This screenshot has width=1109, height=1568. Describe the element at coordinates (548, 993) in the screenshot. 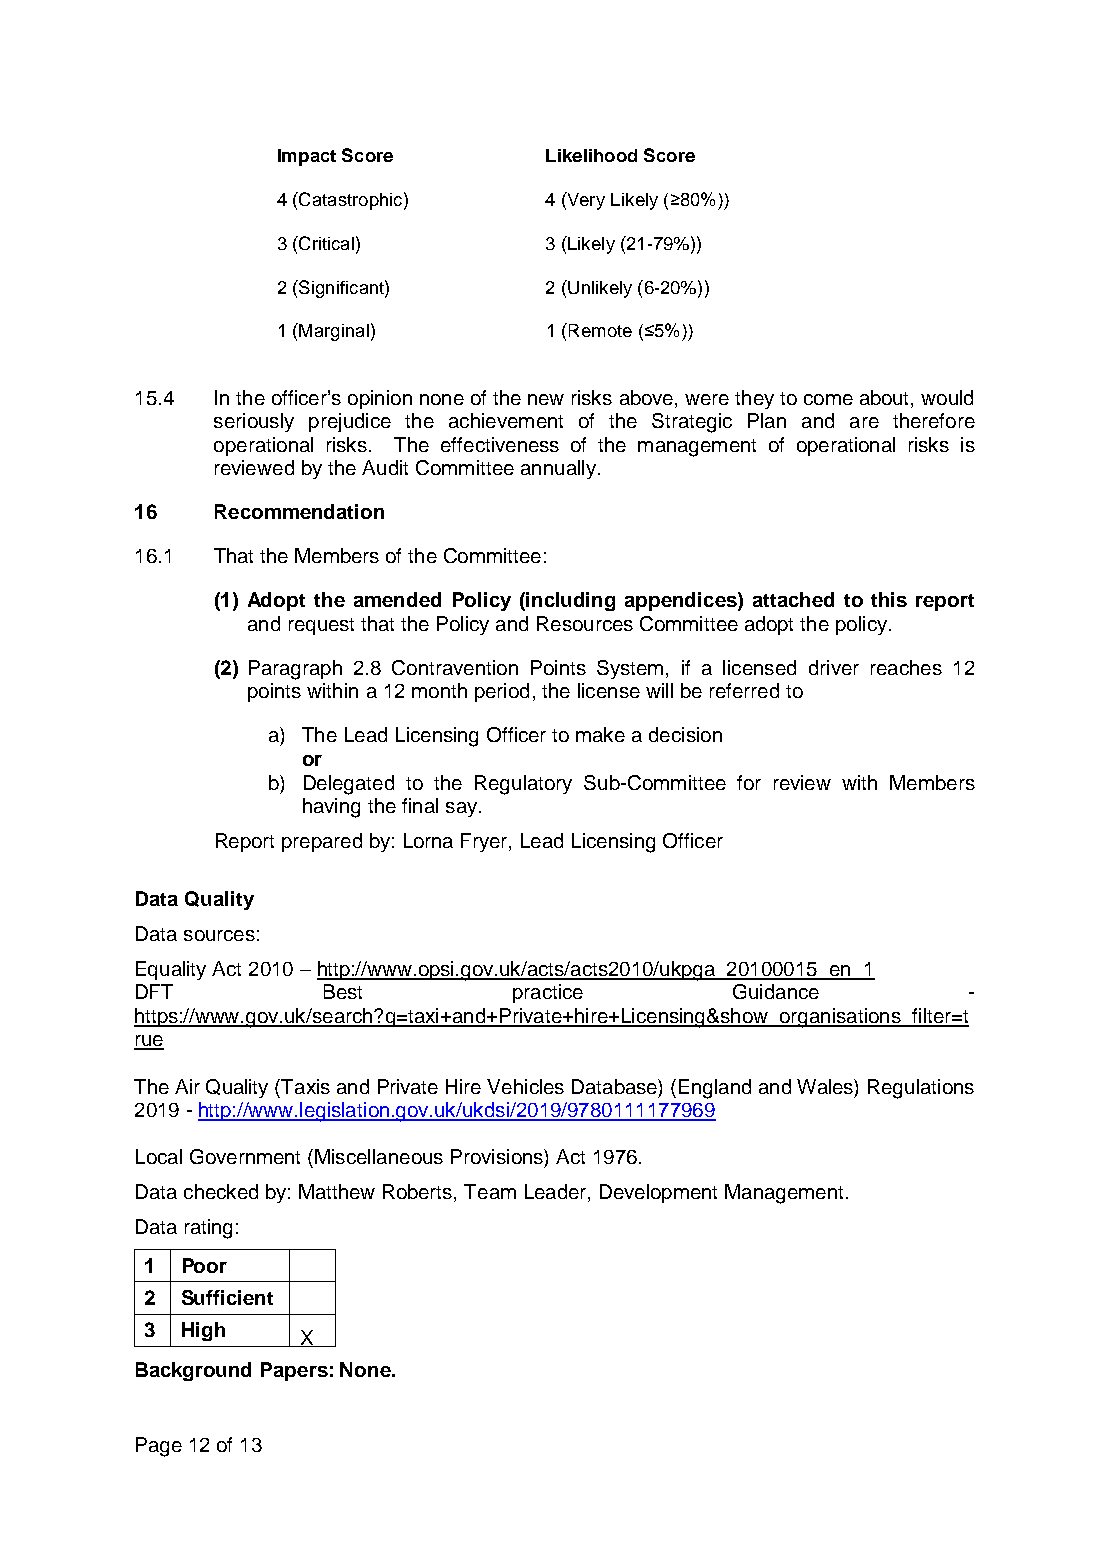

I see `practice` at that location.
